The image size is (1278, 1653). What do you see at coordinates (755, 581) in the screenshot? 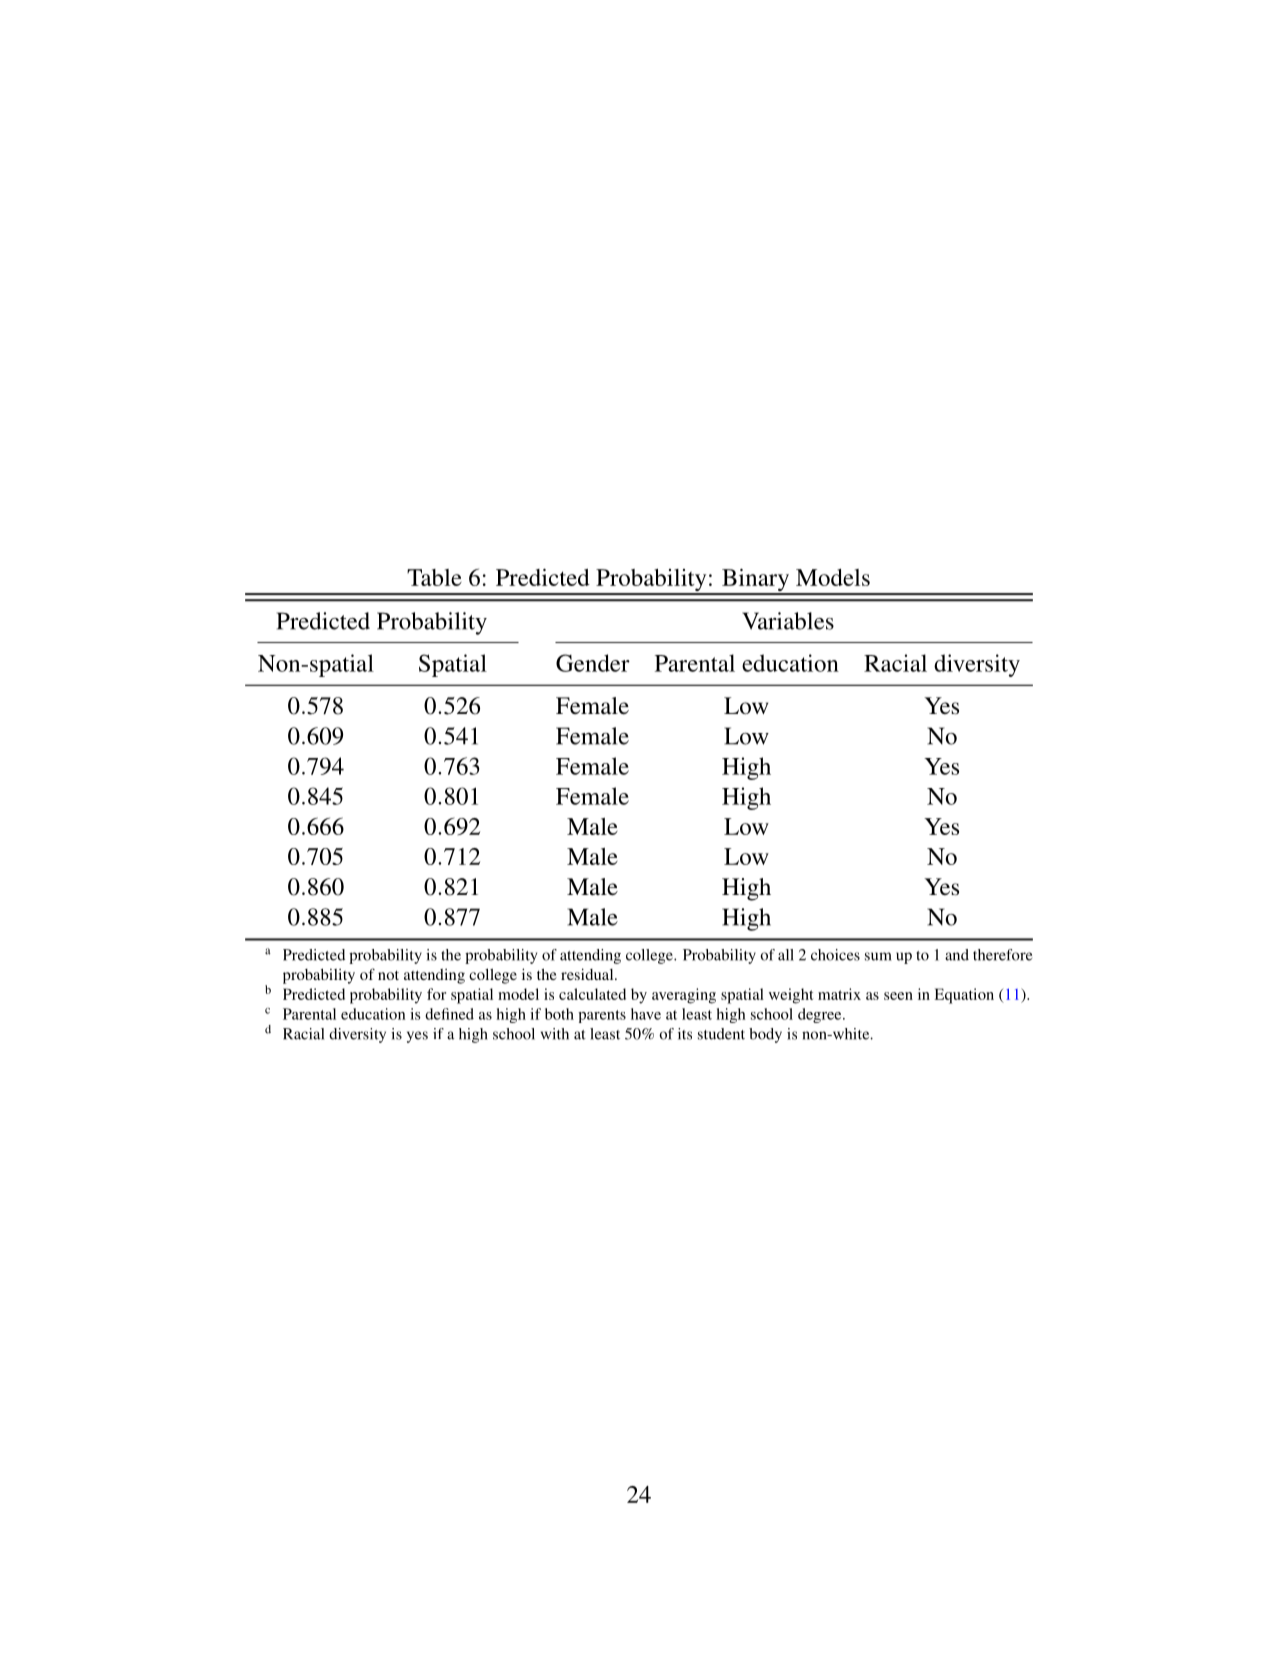
I see `Binary` at bounding box center [755, 581].
